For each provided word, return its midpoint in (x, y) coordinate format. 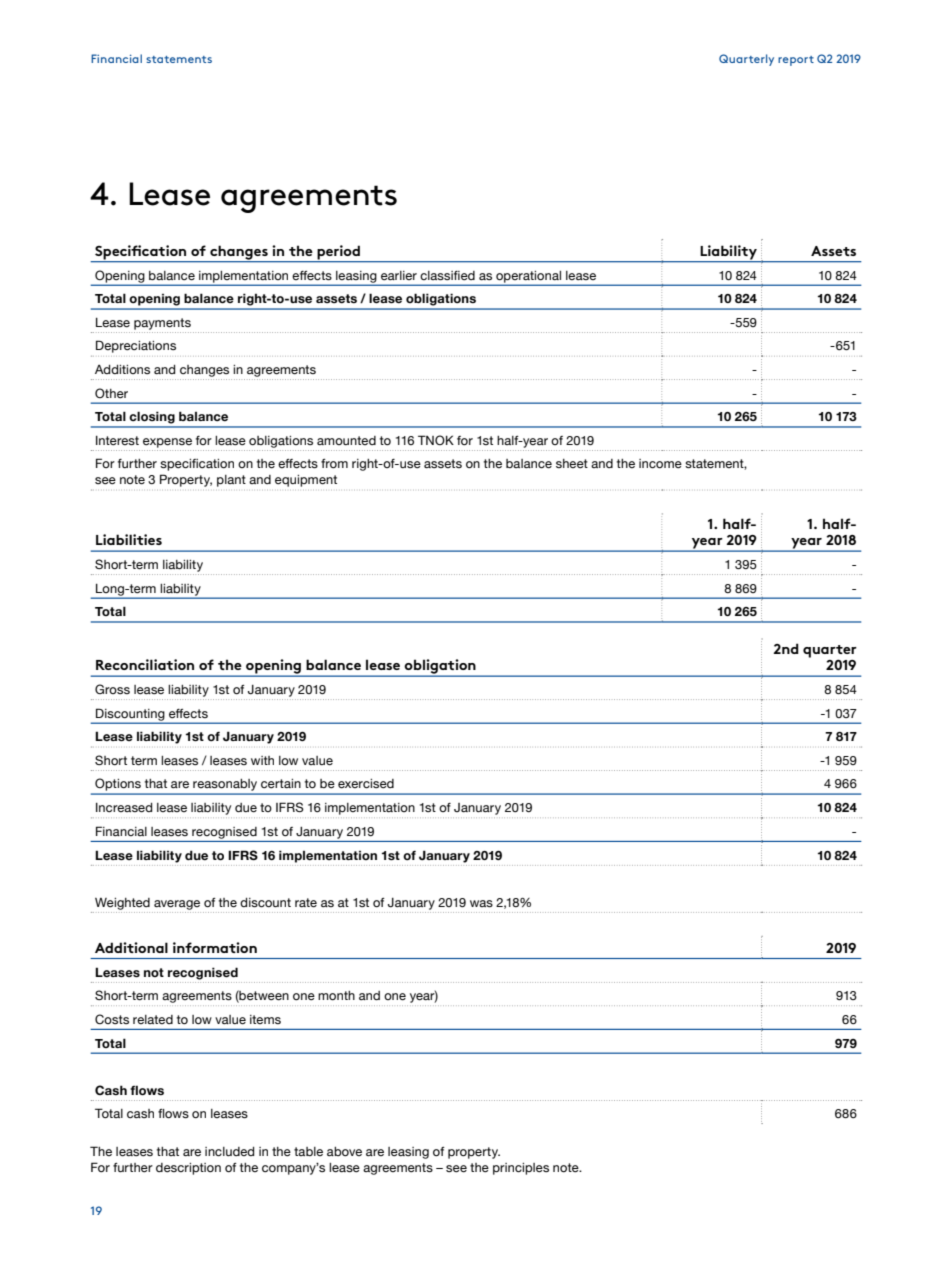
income (660, 464)
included (229, 1152)
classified (447, 276)
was (481, 904)
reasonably (225, 786)
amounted (346, 440)
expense (167, 443)
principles (521, 1169)
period (338, 253)
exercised (366, 784)
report (796, 61)
